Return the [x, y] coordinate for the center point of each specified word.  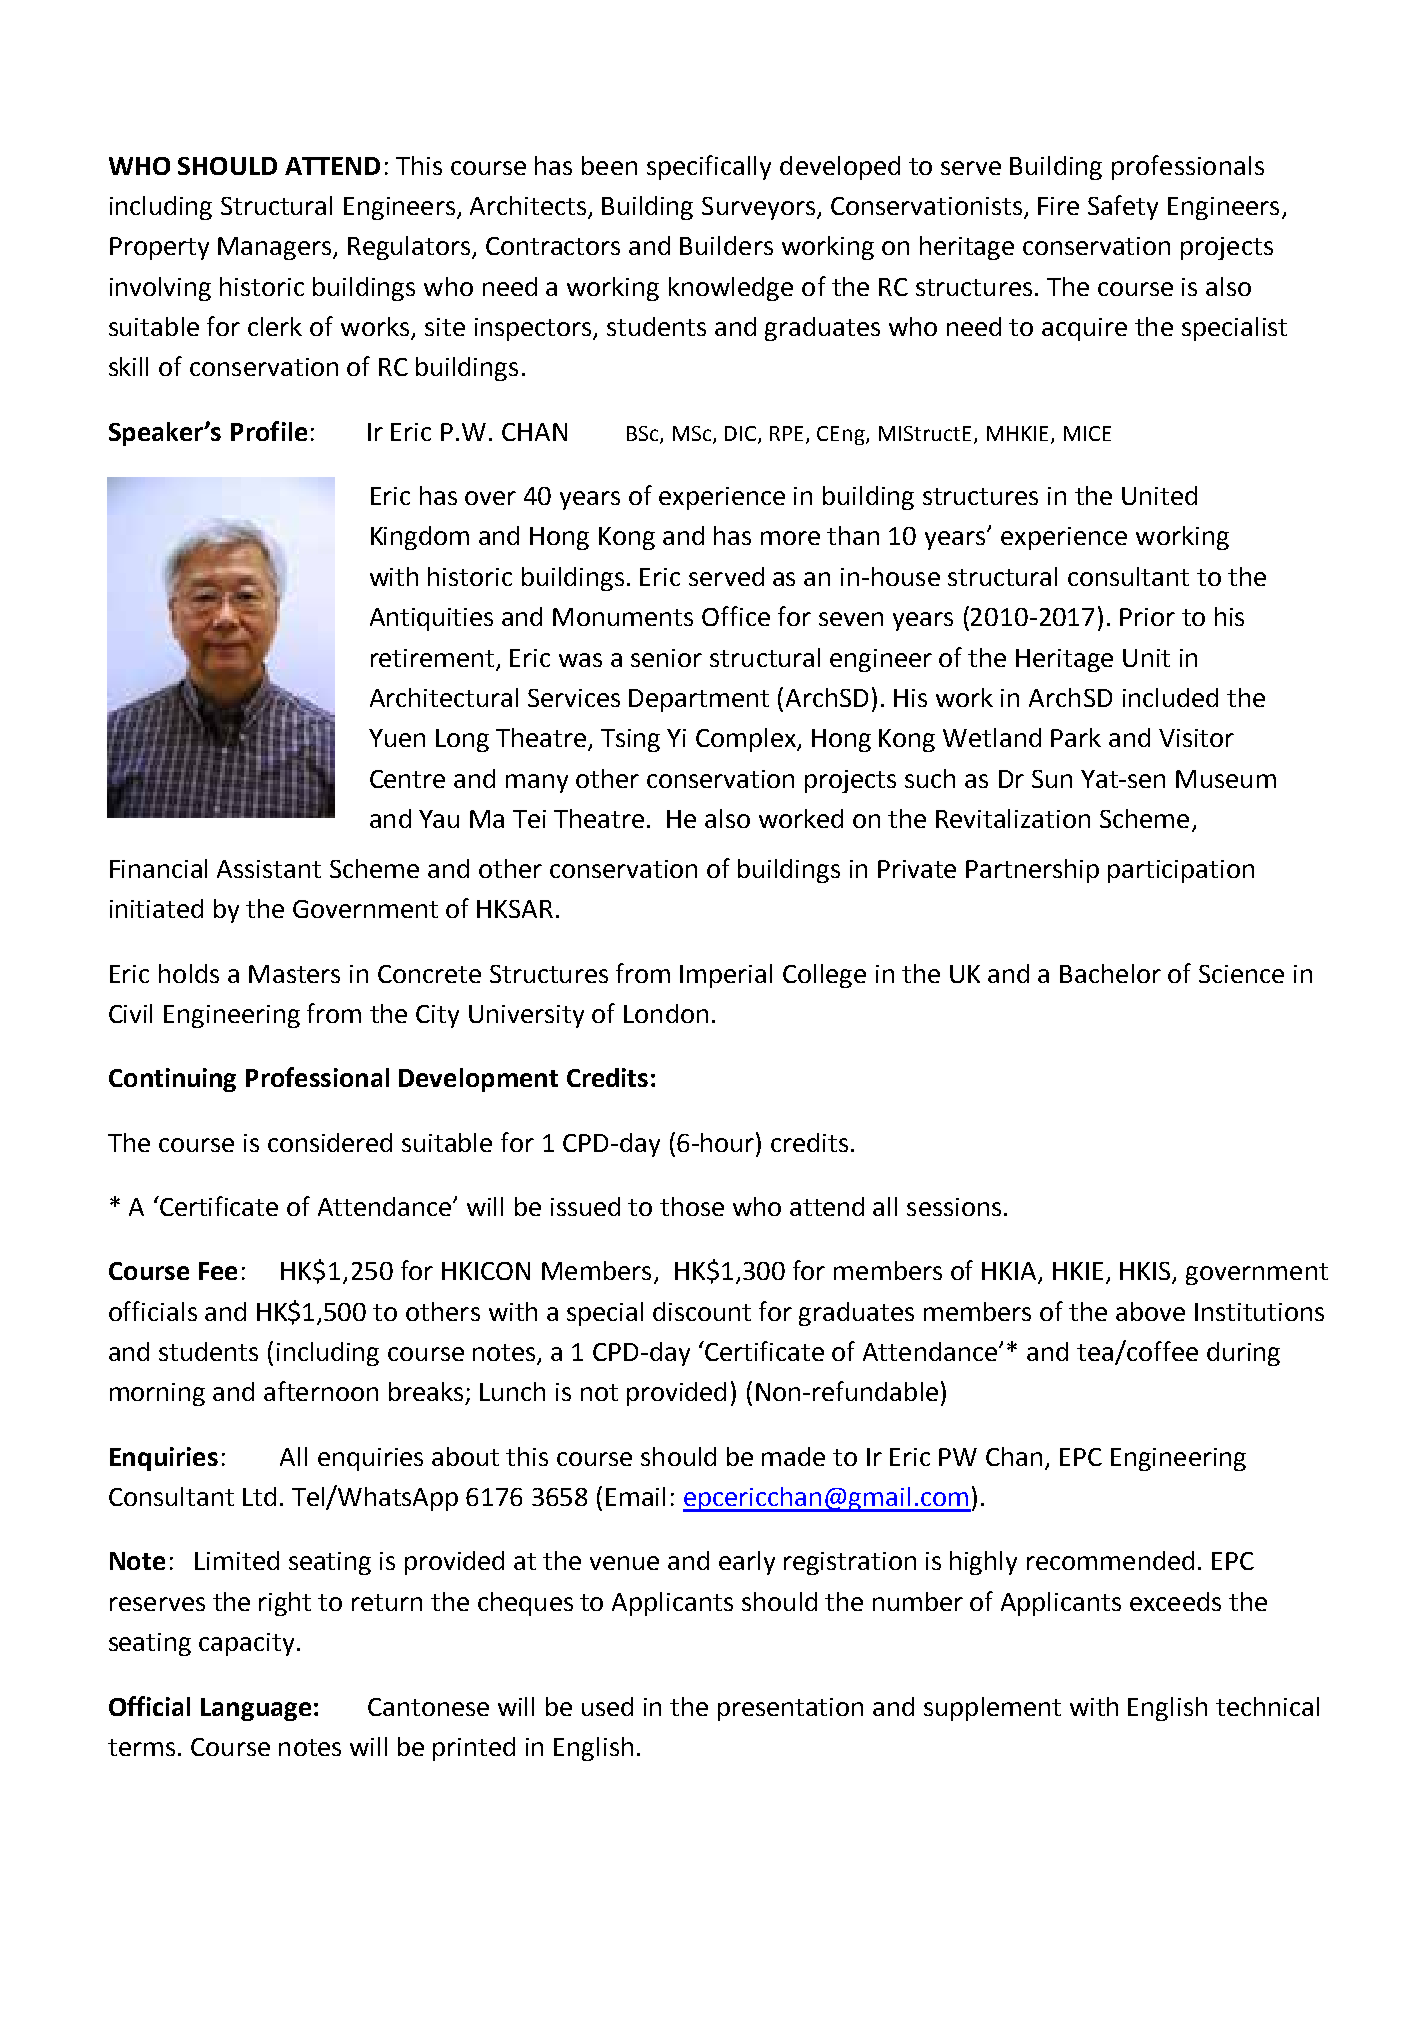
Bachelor [1110, 973]
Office [736, 616]
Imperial [726, 976]
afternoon [321, 1391]
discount [702, 1311]
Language [256, 1709]
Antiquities [431, 619]
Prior [1147, 617]
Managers [276, 248]
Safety [1123, 207]
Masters [294, 974]
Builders [726, 245]
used [607, 1706]
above [1150, 1311]
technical [1267, 1706]
